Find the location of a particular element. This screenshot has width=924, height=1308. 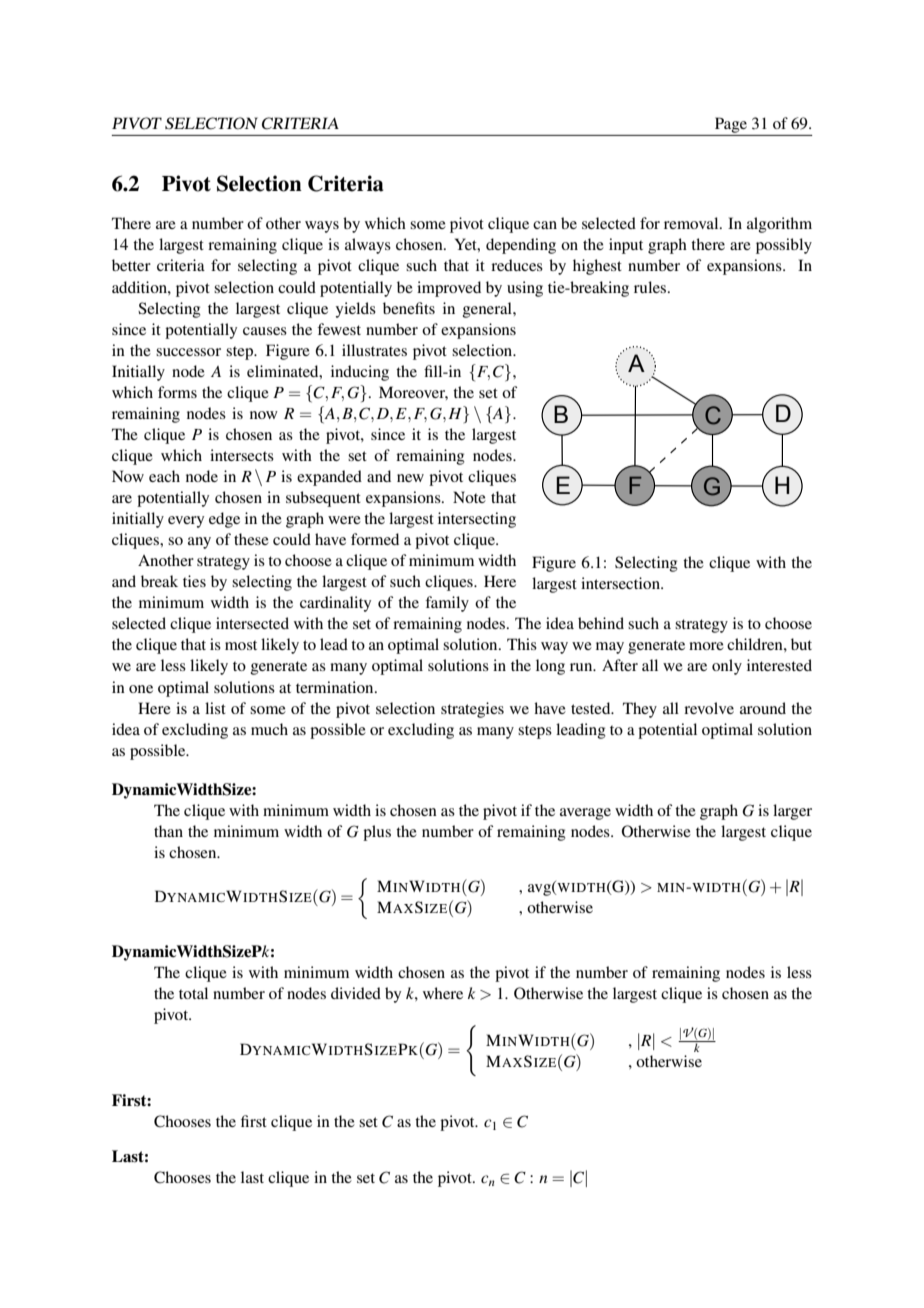

Page is located at coordinates (731, 125).
